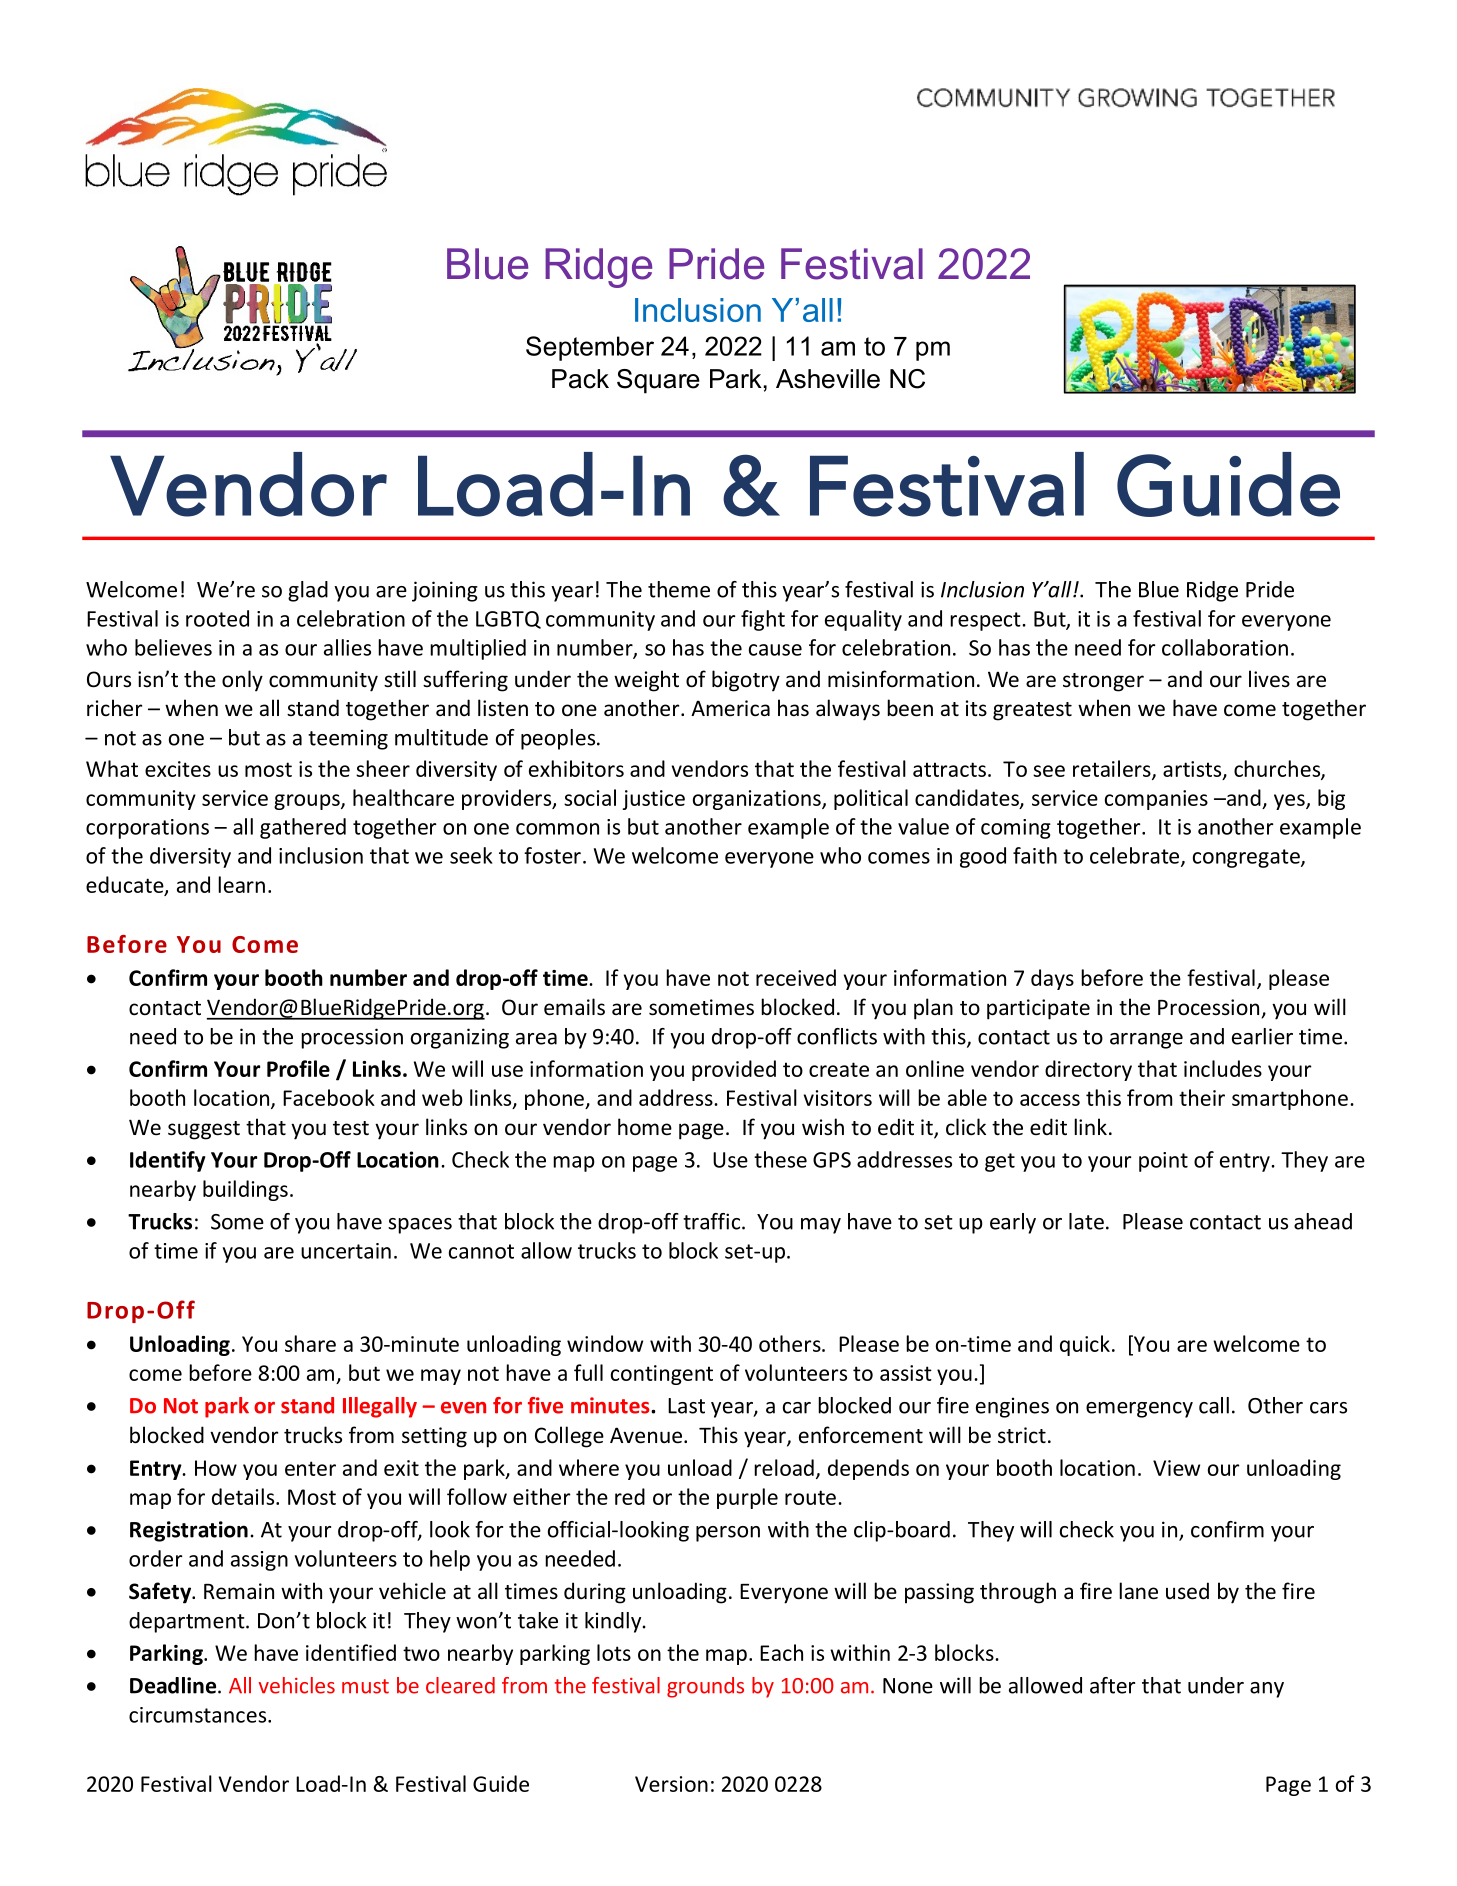 The height and width of the document is (1886, 1457). I want to click on Version, so click(671, 1784).
